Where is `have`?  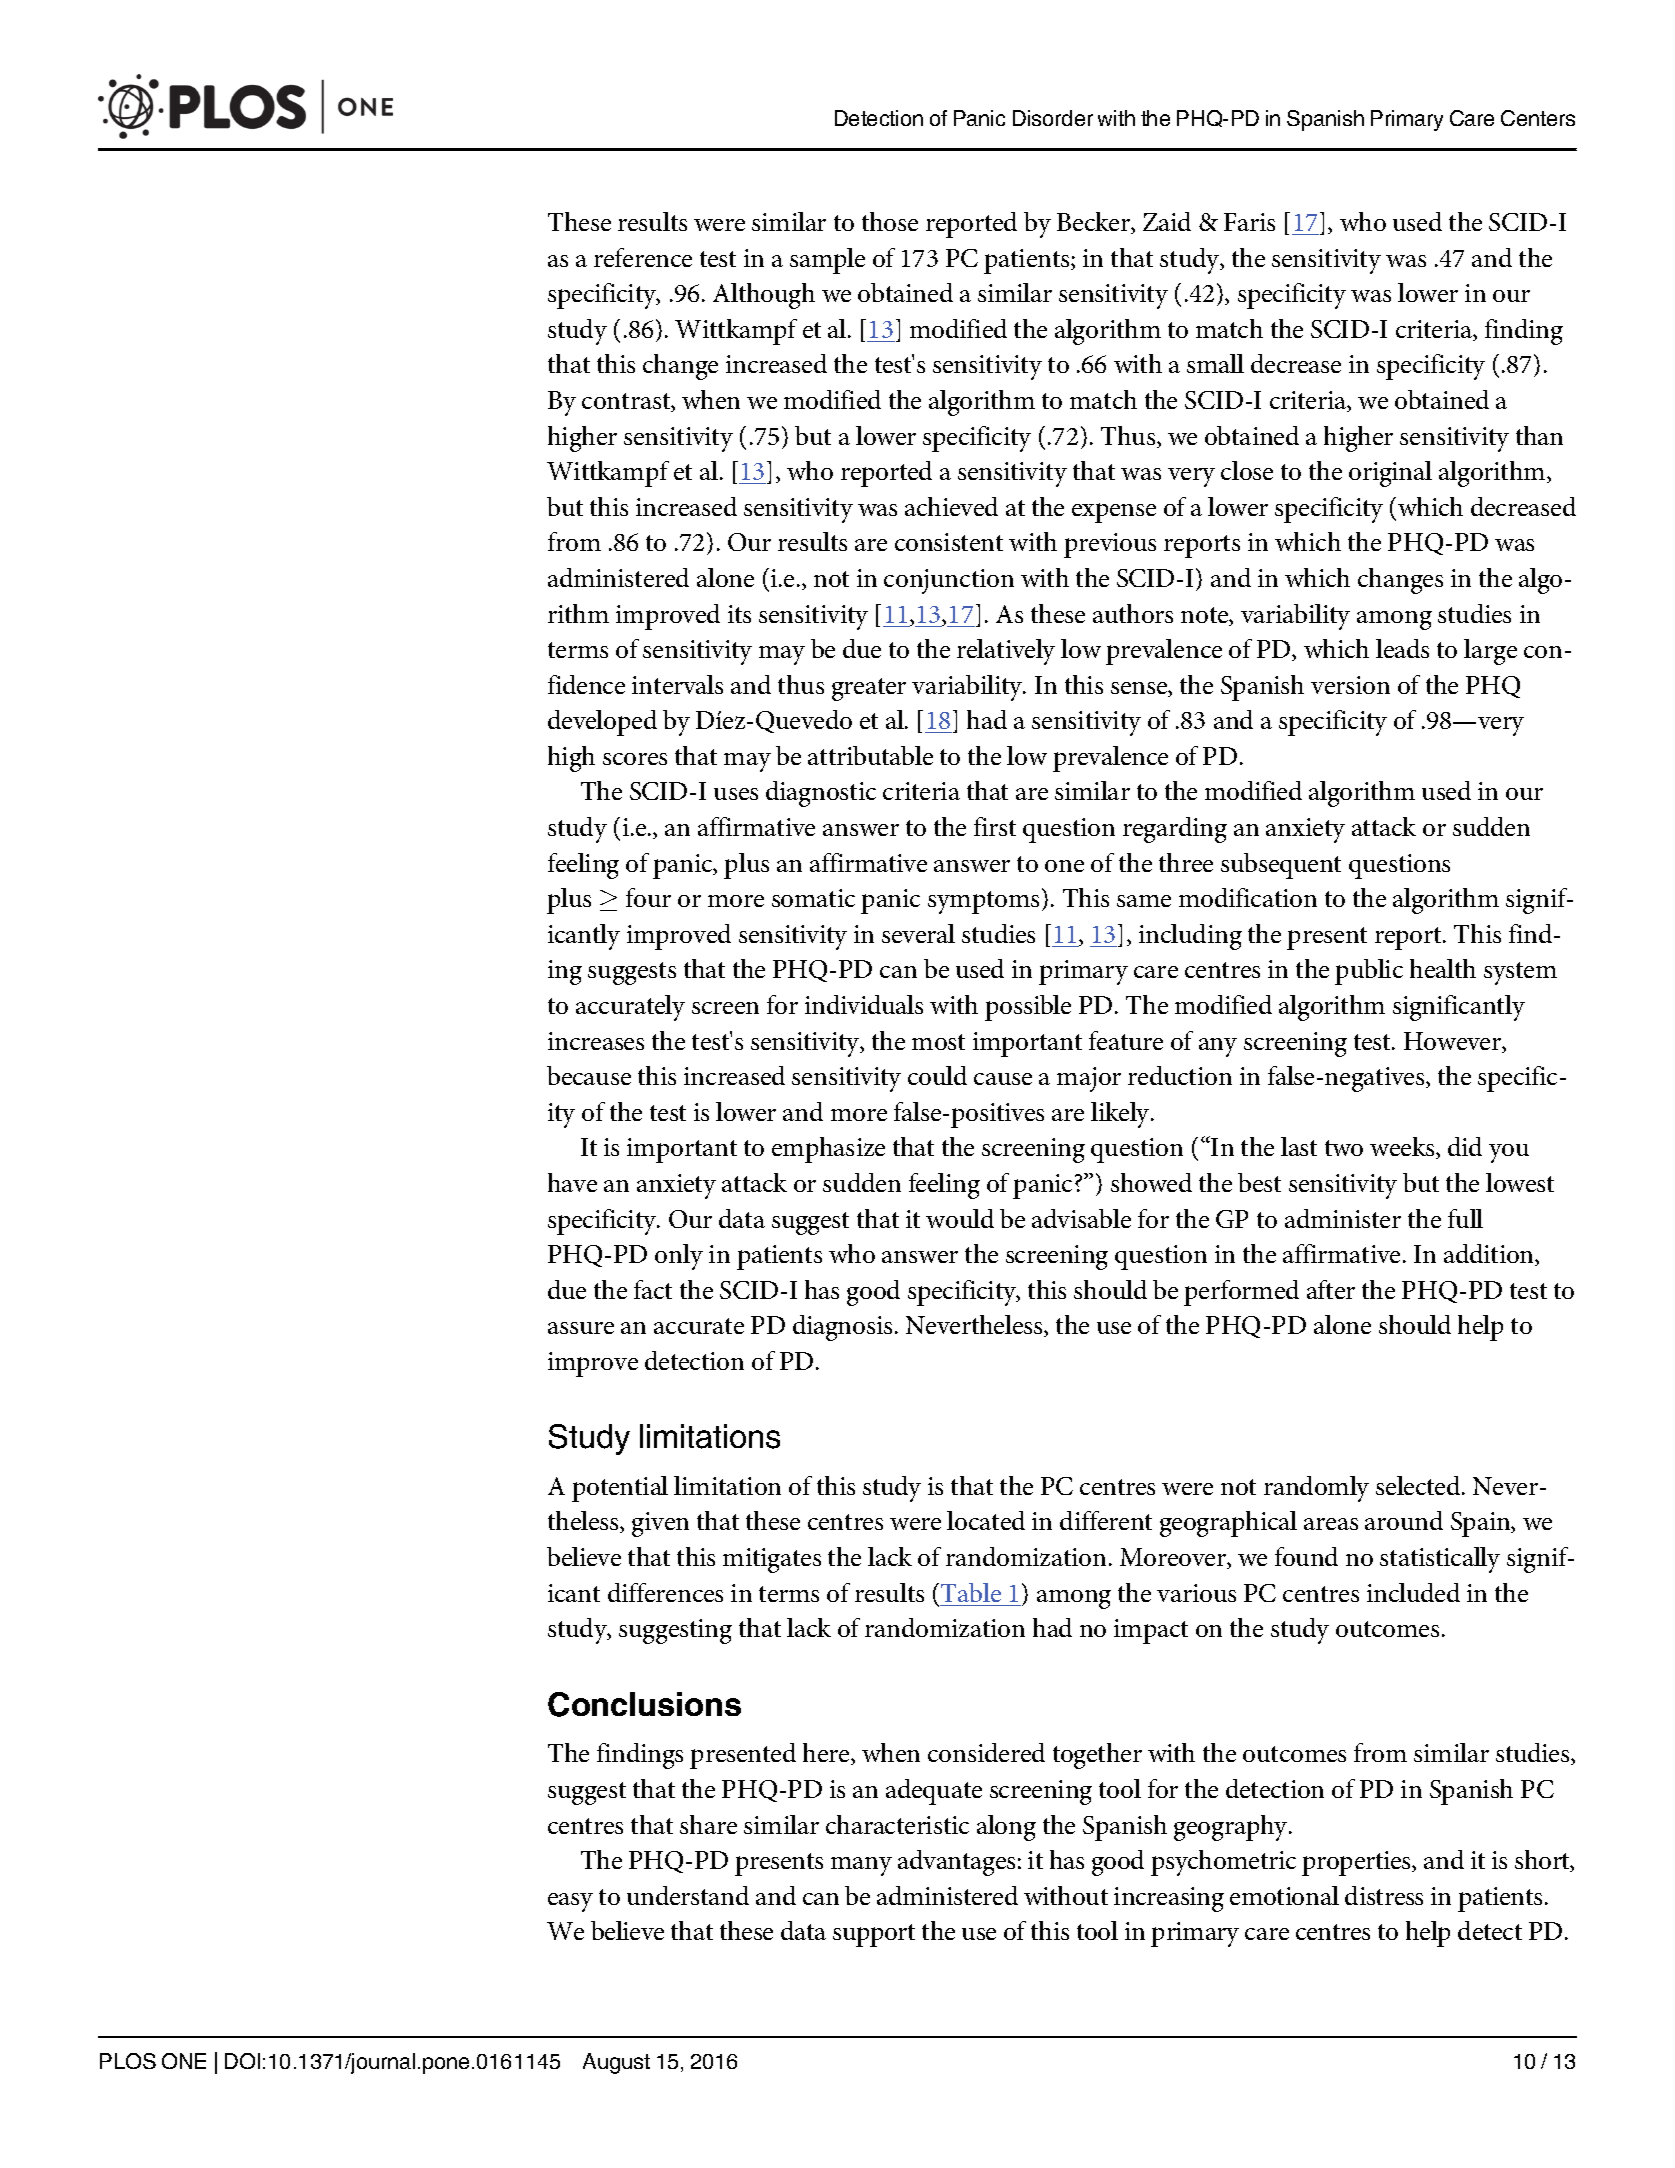 have is located at coordinates (572, 1182).
